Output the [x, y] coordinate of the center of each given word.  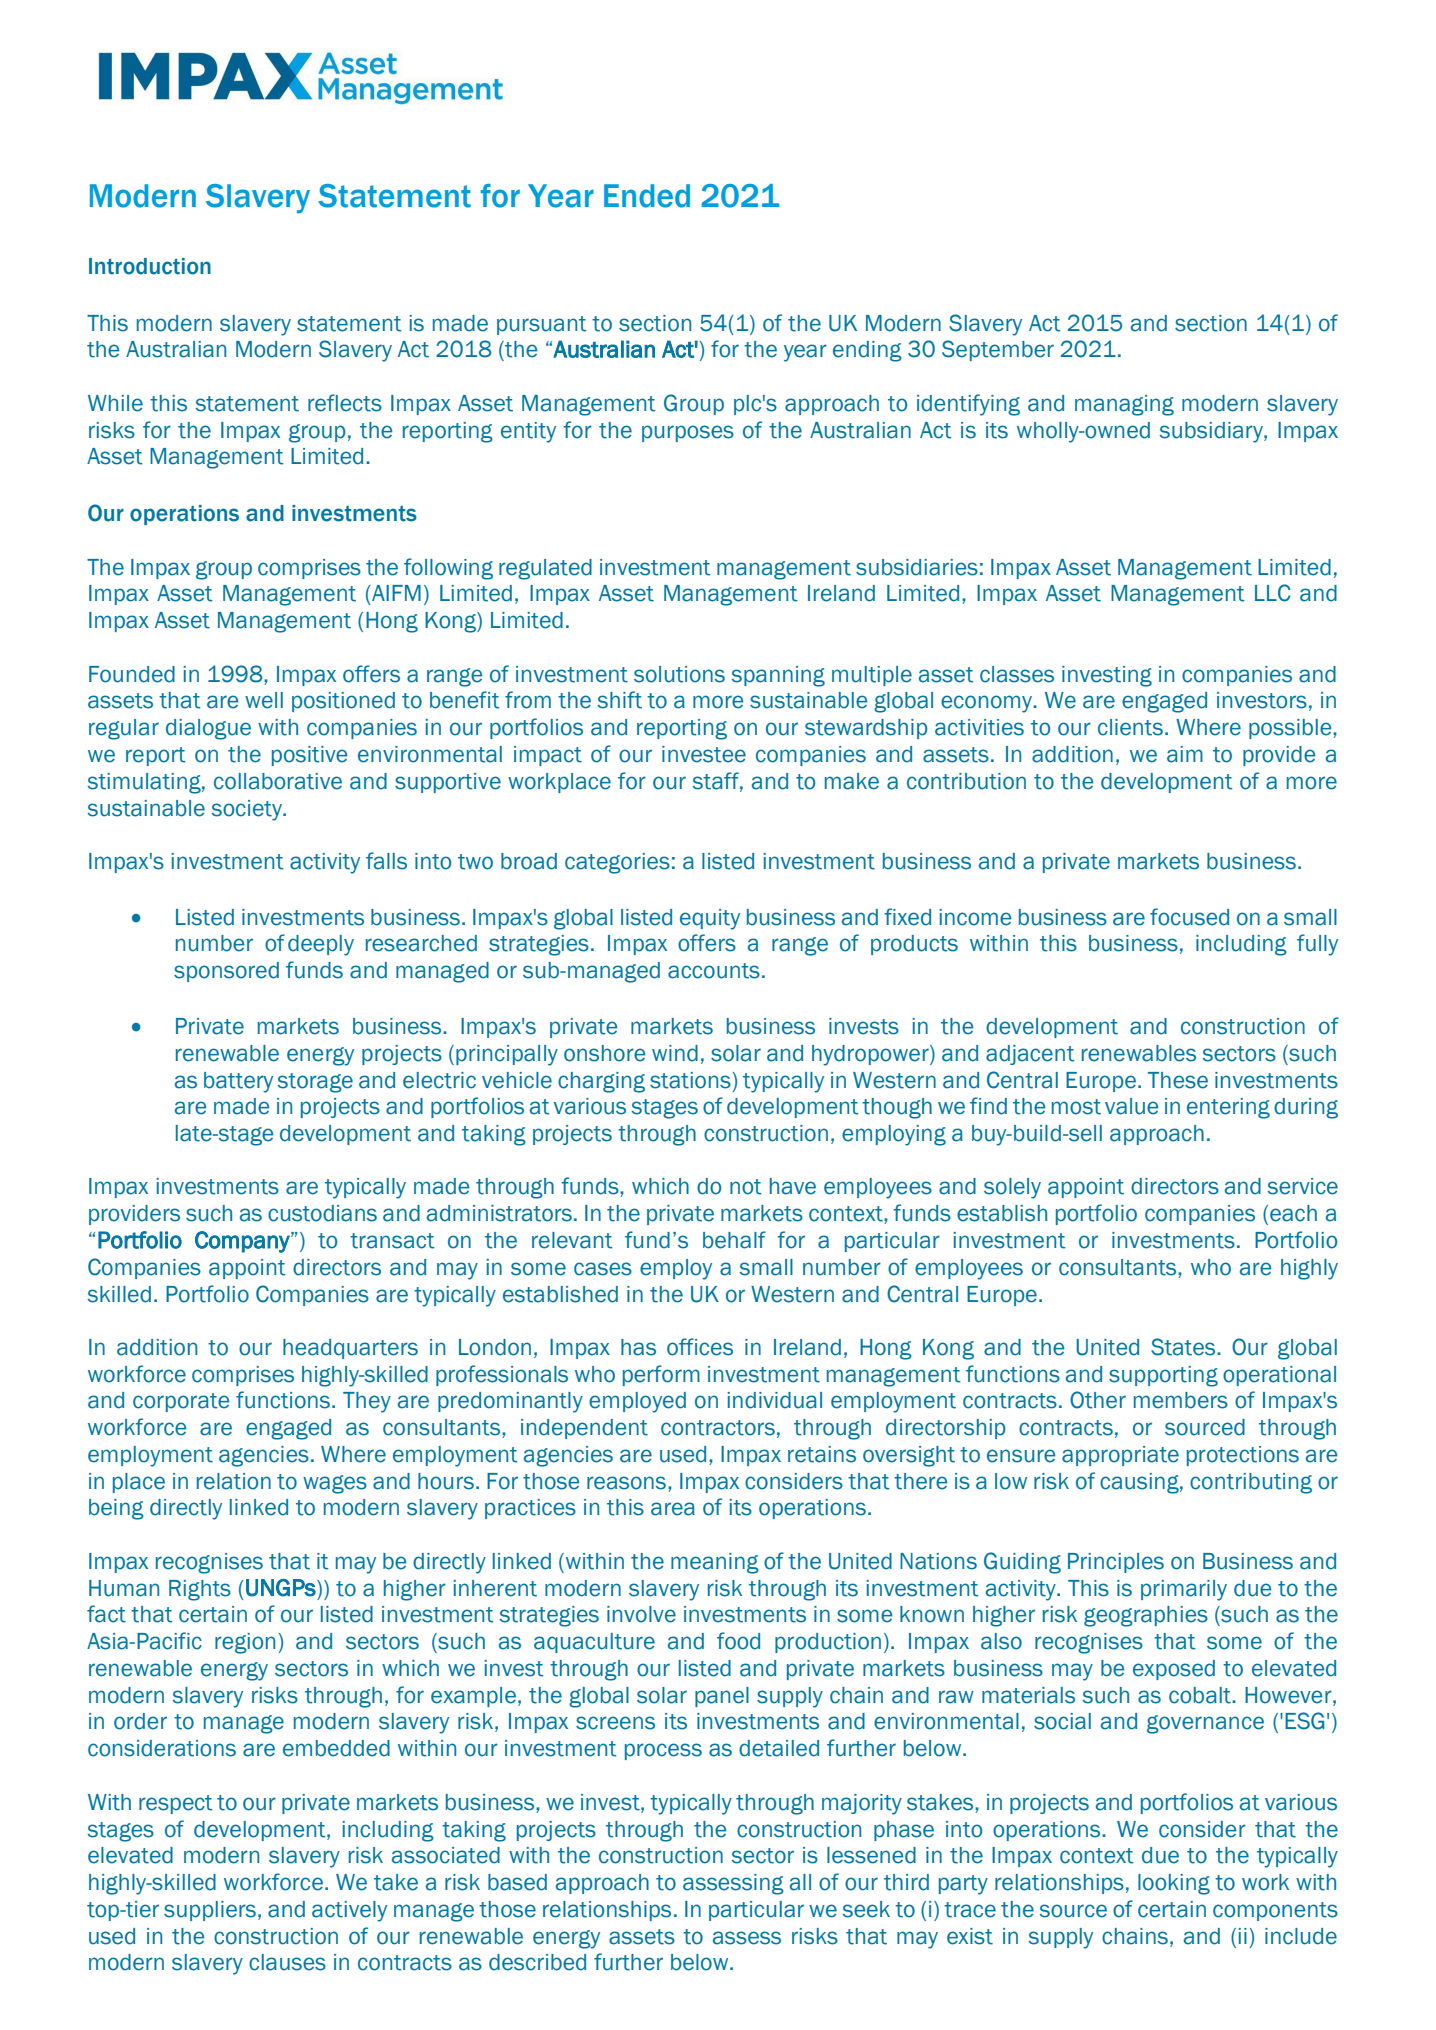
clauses [287, 1962]
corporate [181, 1402]
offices [700, 1347]
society [247, 810]
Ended [647, 196]
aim [1185, 754]
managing [1124, 405]
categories [617, 863]
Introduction [150, 266]
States [1184, 1347]
